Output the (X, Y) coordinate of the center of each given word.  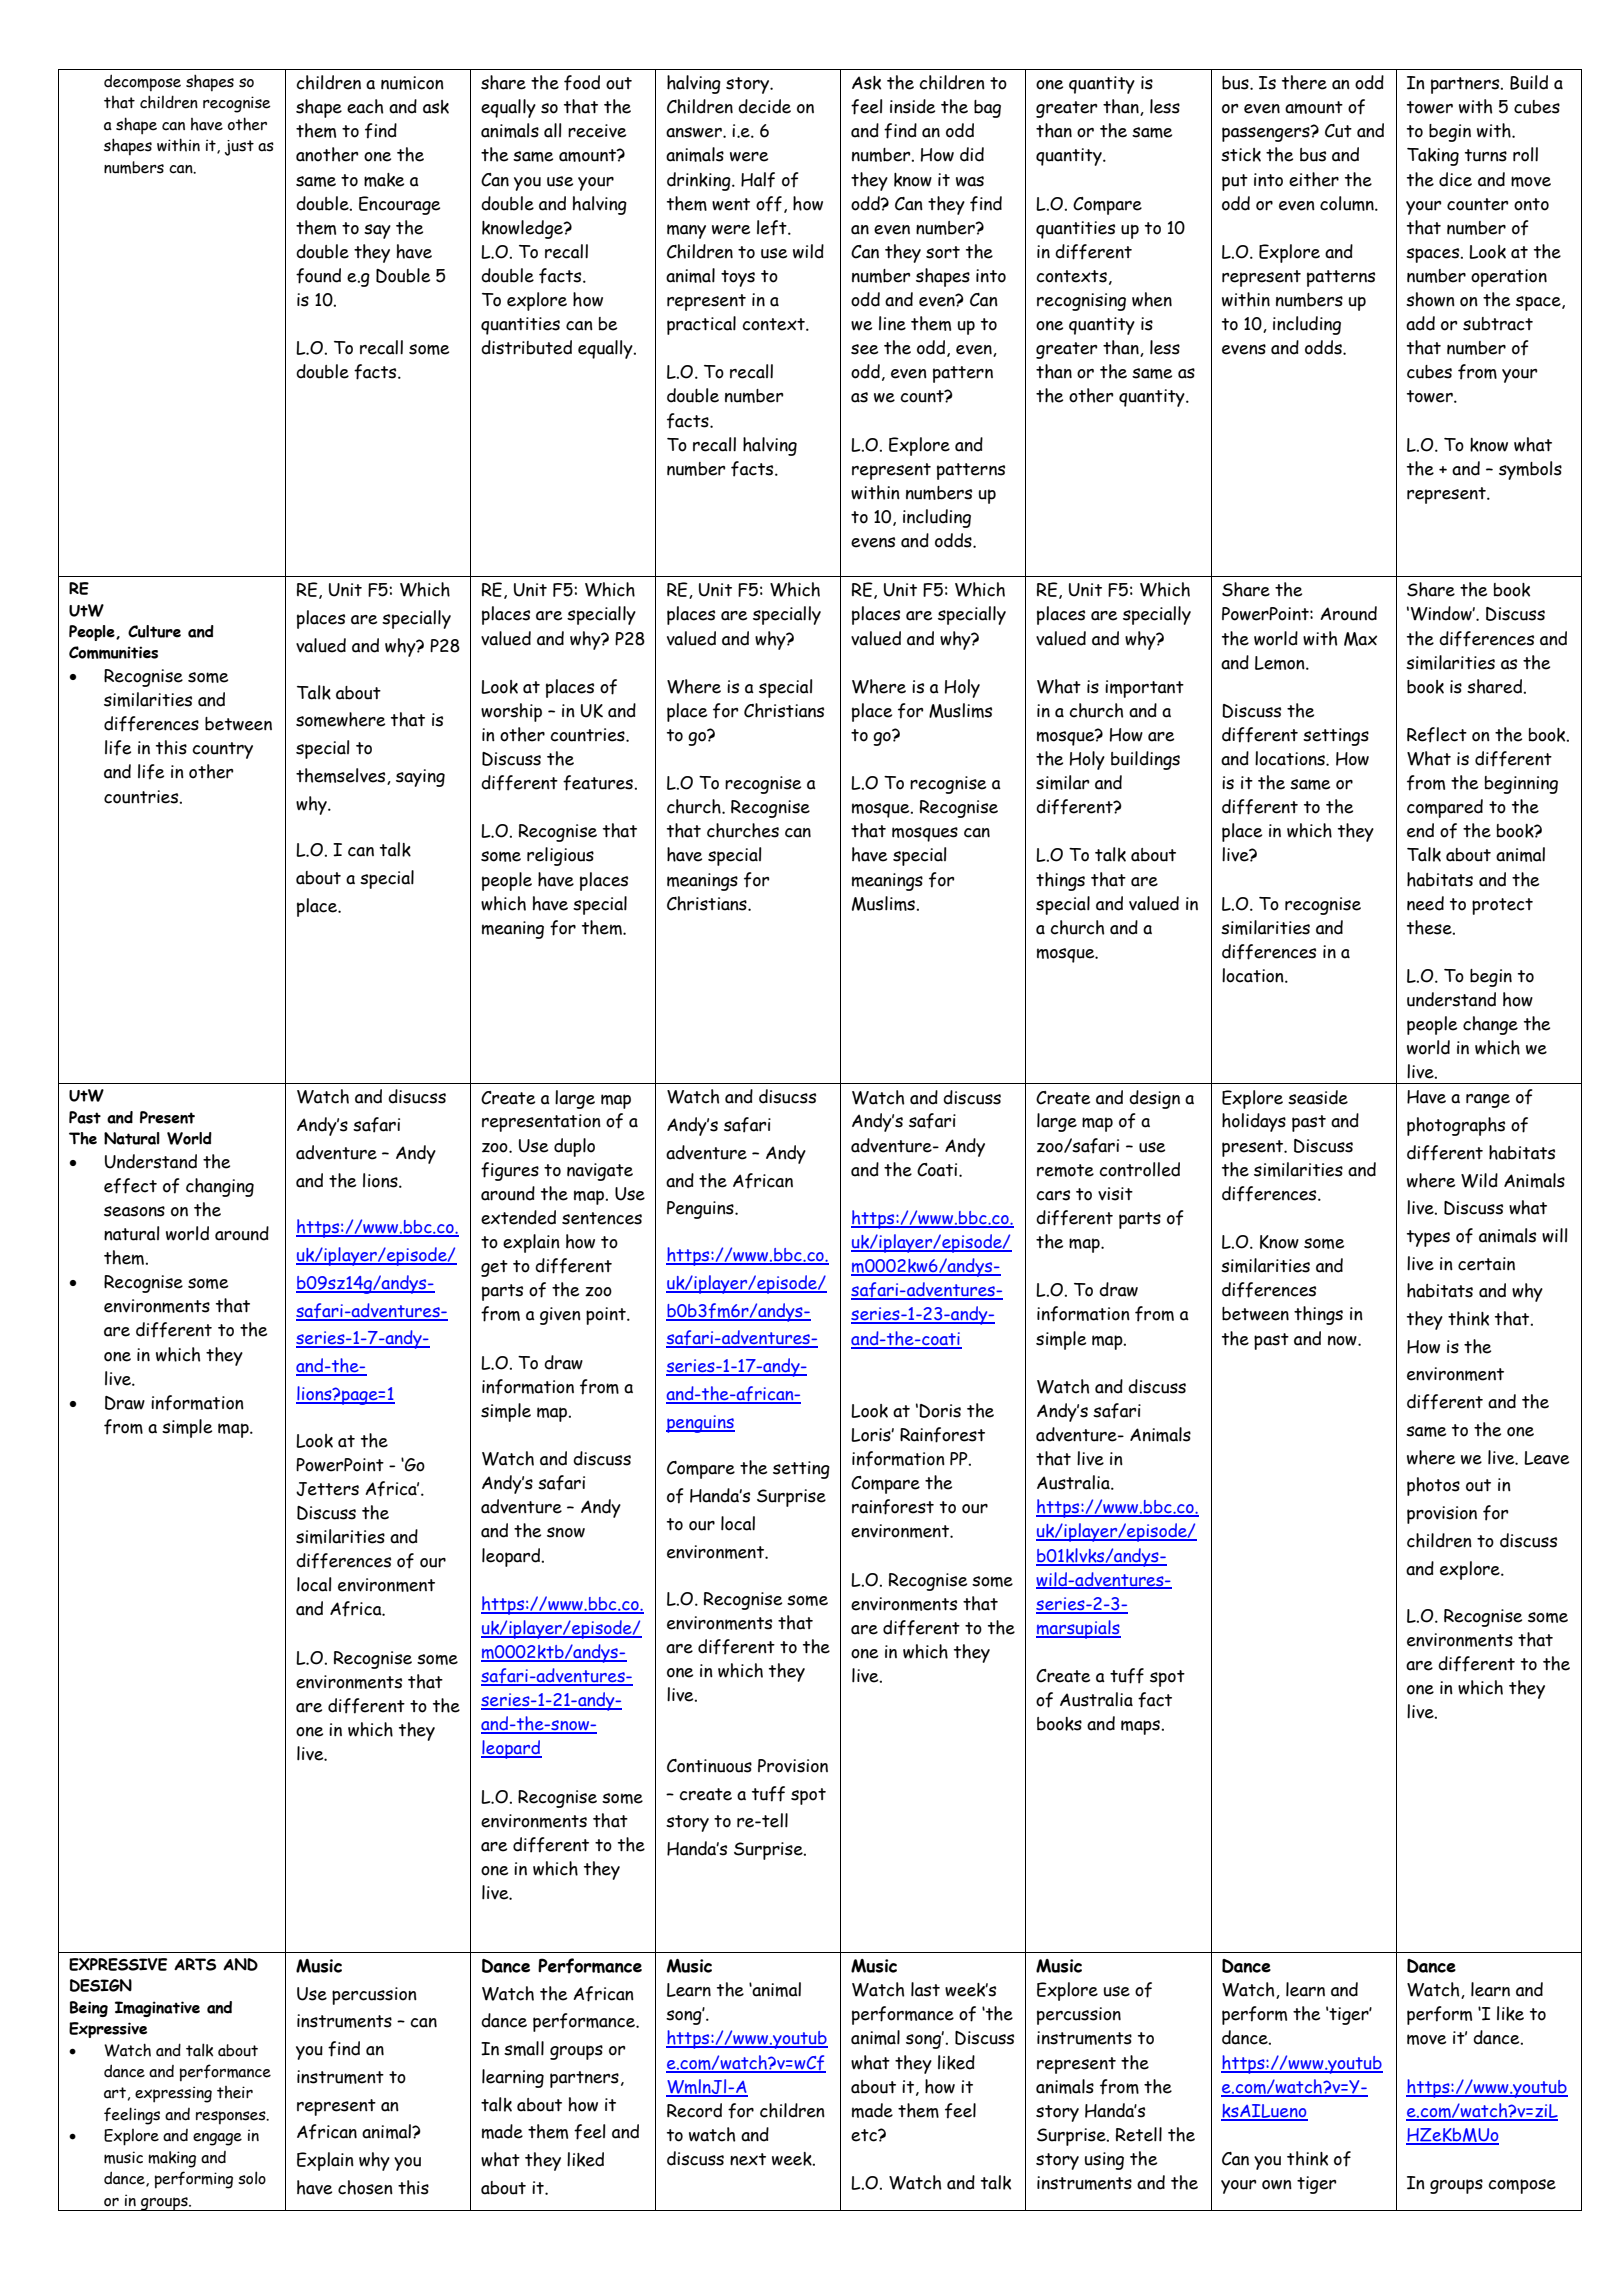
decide (764, 106)
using (1104, 2161)
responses (232, 2118)
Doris (940, 1411)
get (494, 1268)
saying (420, 778)
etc (865, 2135)
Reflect (1437, 735)
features (598, 783)
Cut (1338, 131)
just (239, 148)
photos (1433, 1486)
